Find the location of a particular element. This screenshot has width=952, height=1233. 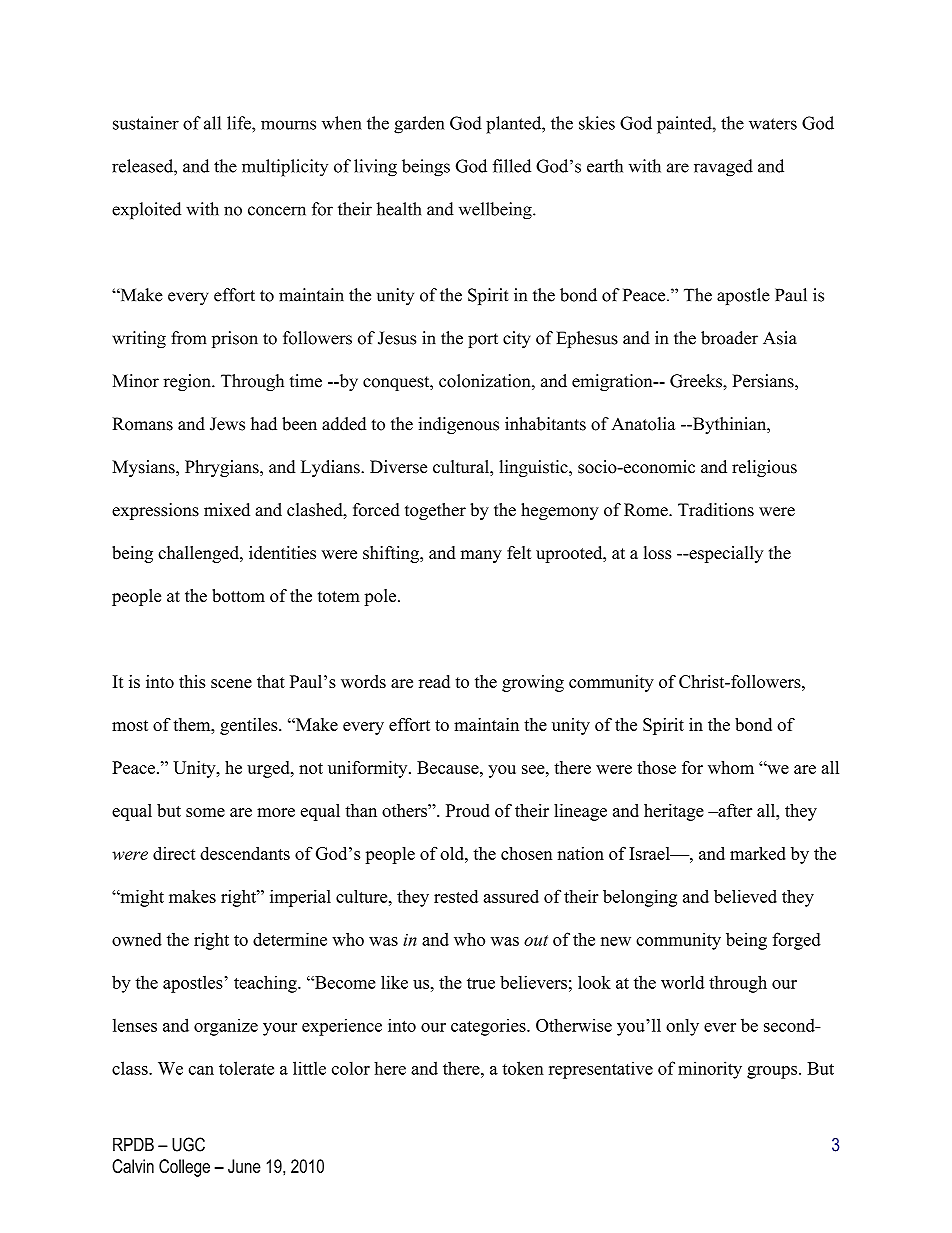

region is located at coordinates (188, 382).
